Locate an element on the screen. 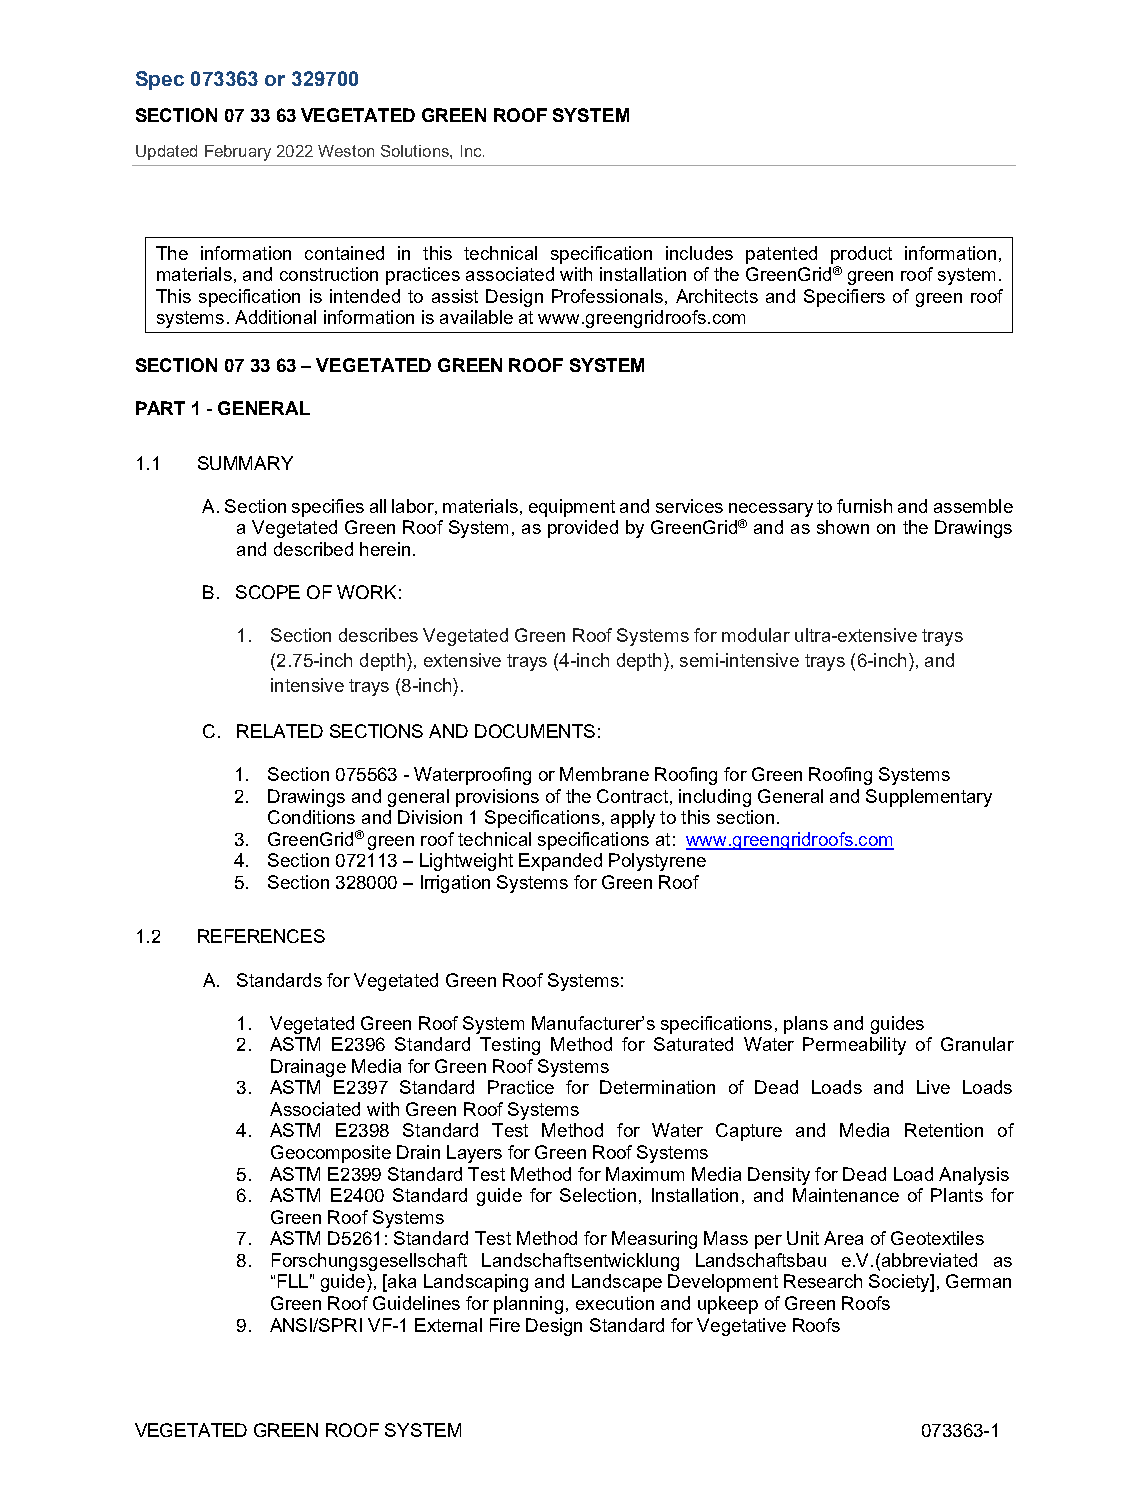 The width and height of the screenshot is (1148, 1485). Professionals is located at coordinates (607, 296).
